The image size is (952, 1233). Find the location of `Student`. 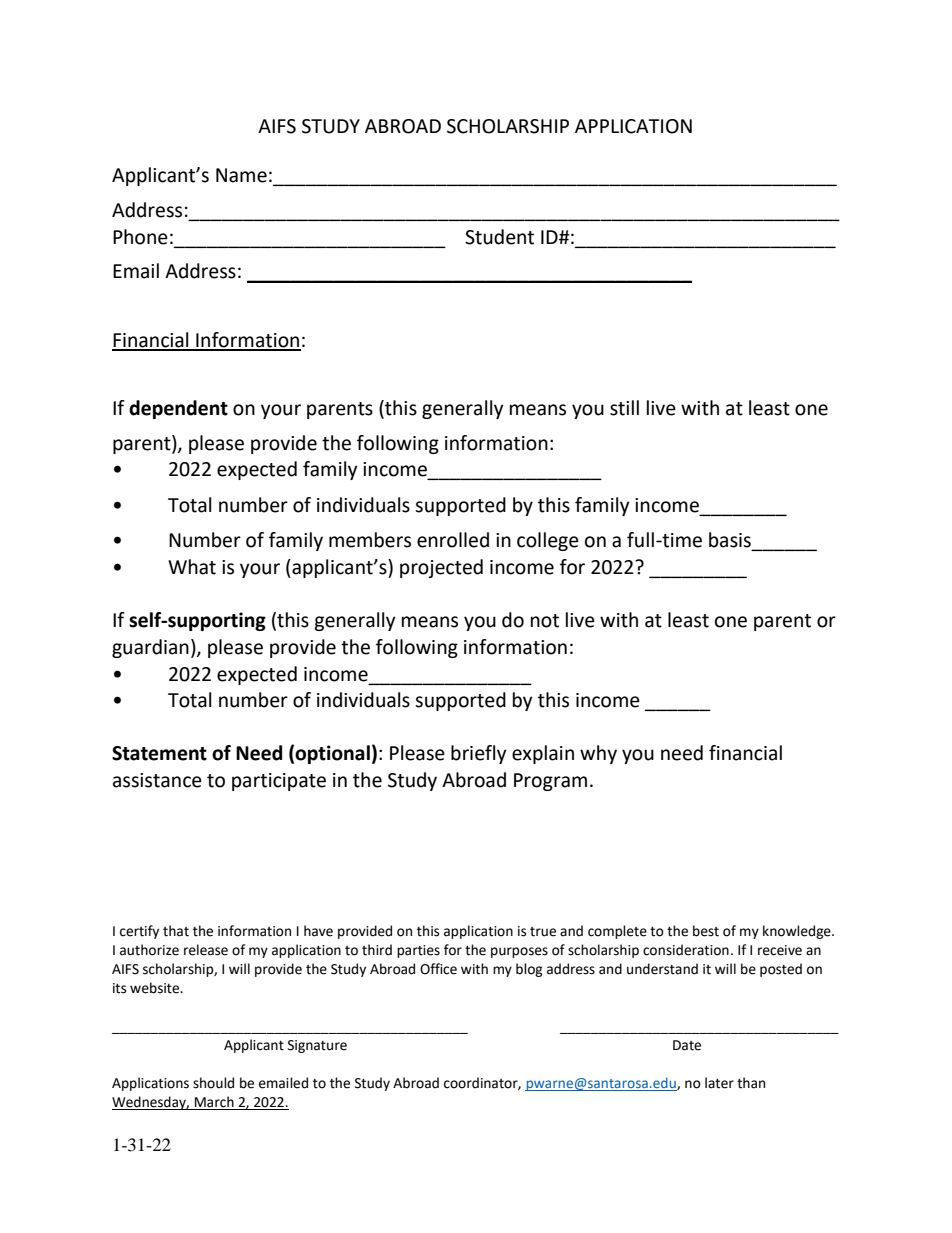

Student is located at coordinates (499, 237).
